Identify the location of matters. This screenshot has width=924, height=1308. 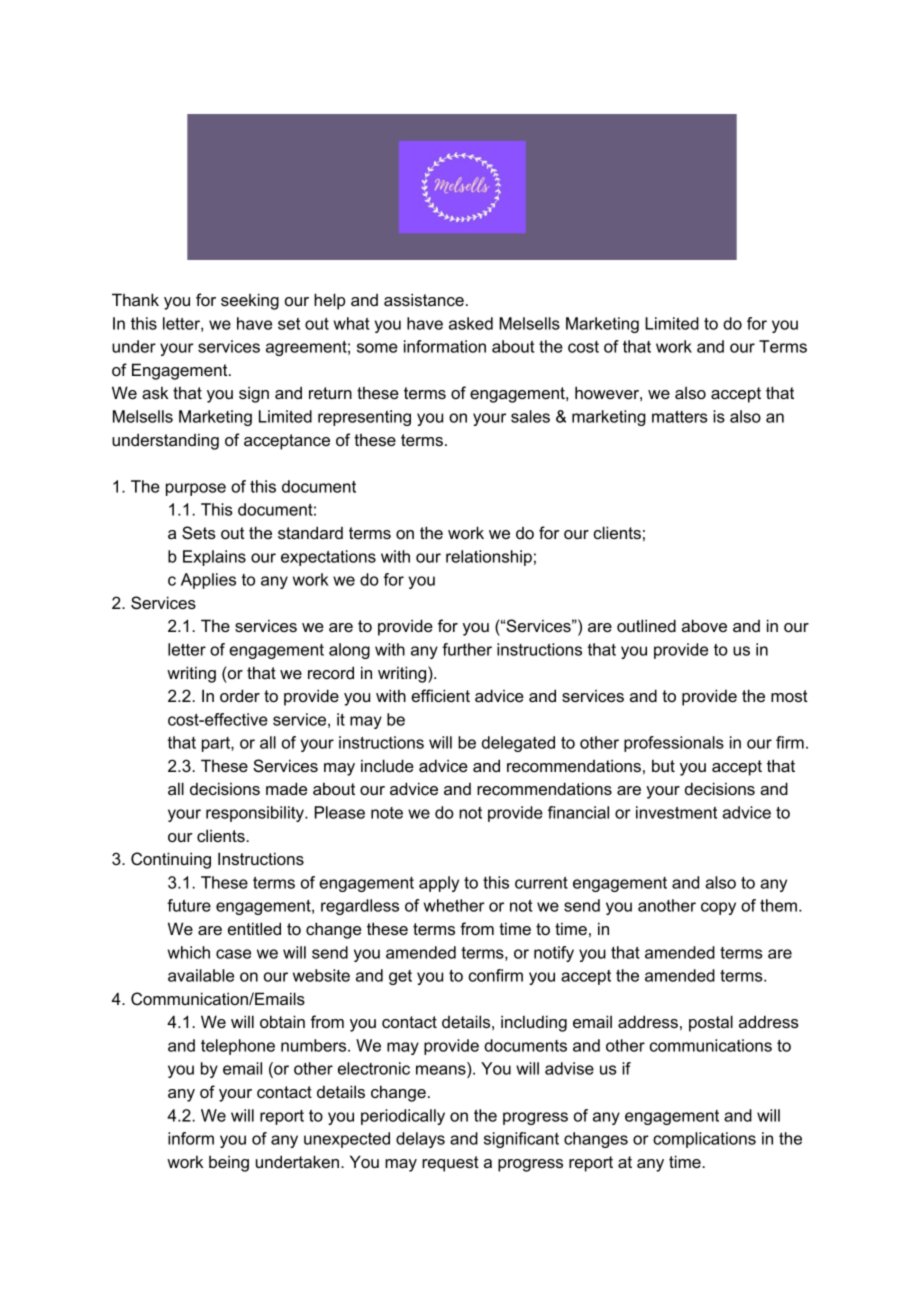
(679, 417).
